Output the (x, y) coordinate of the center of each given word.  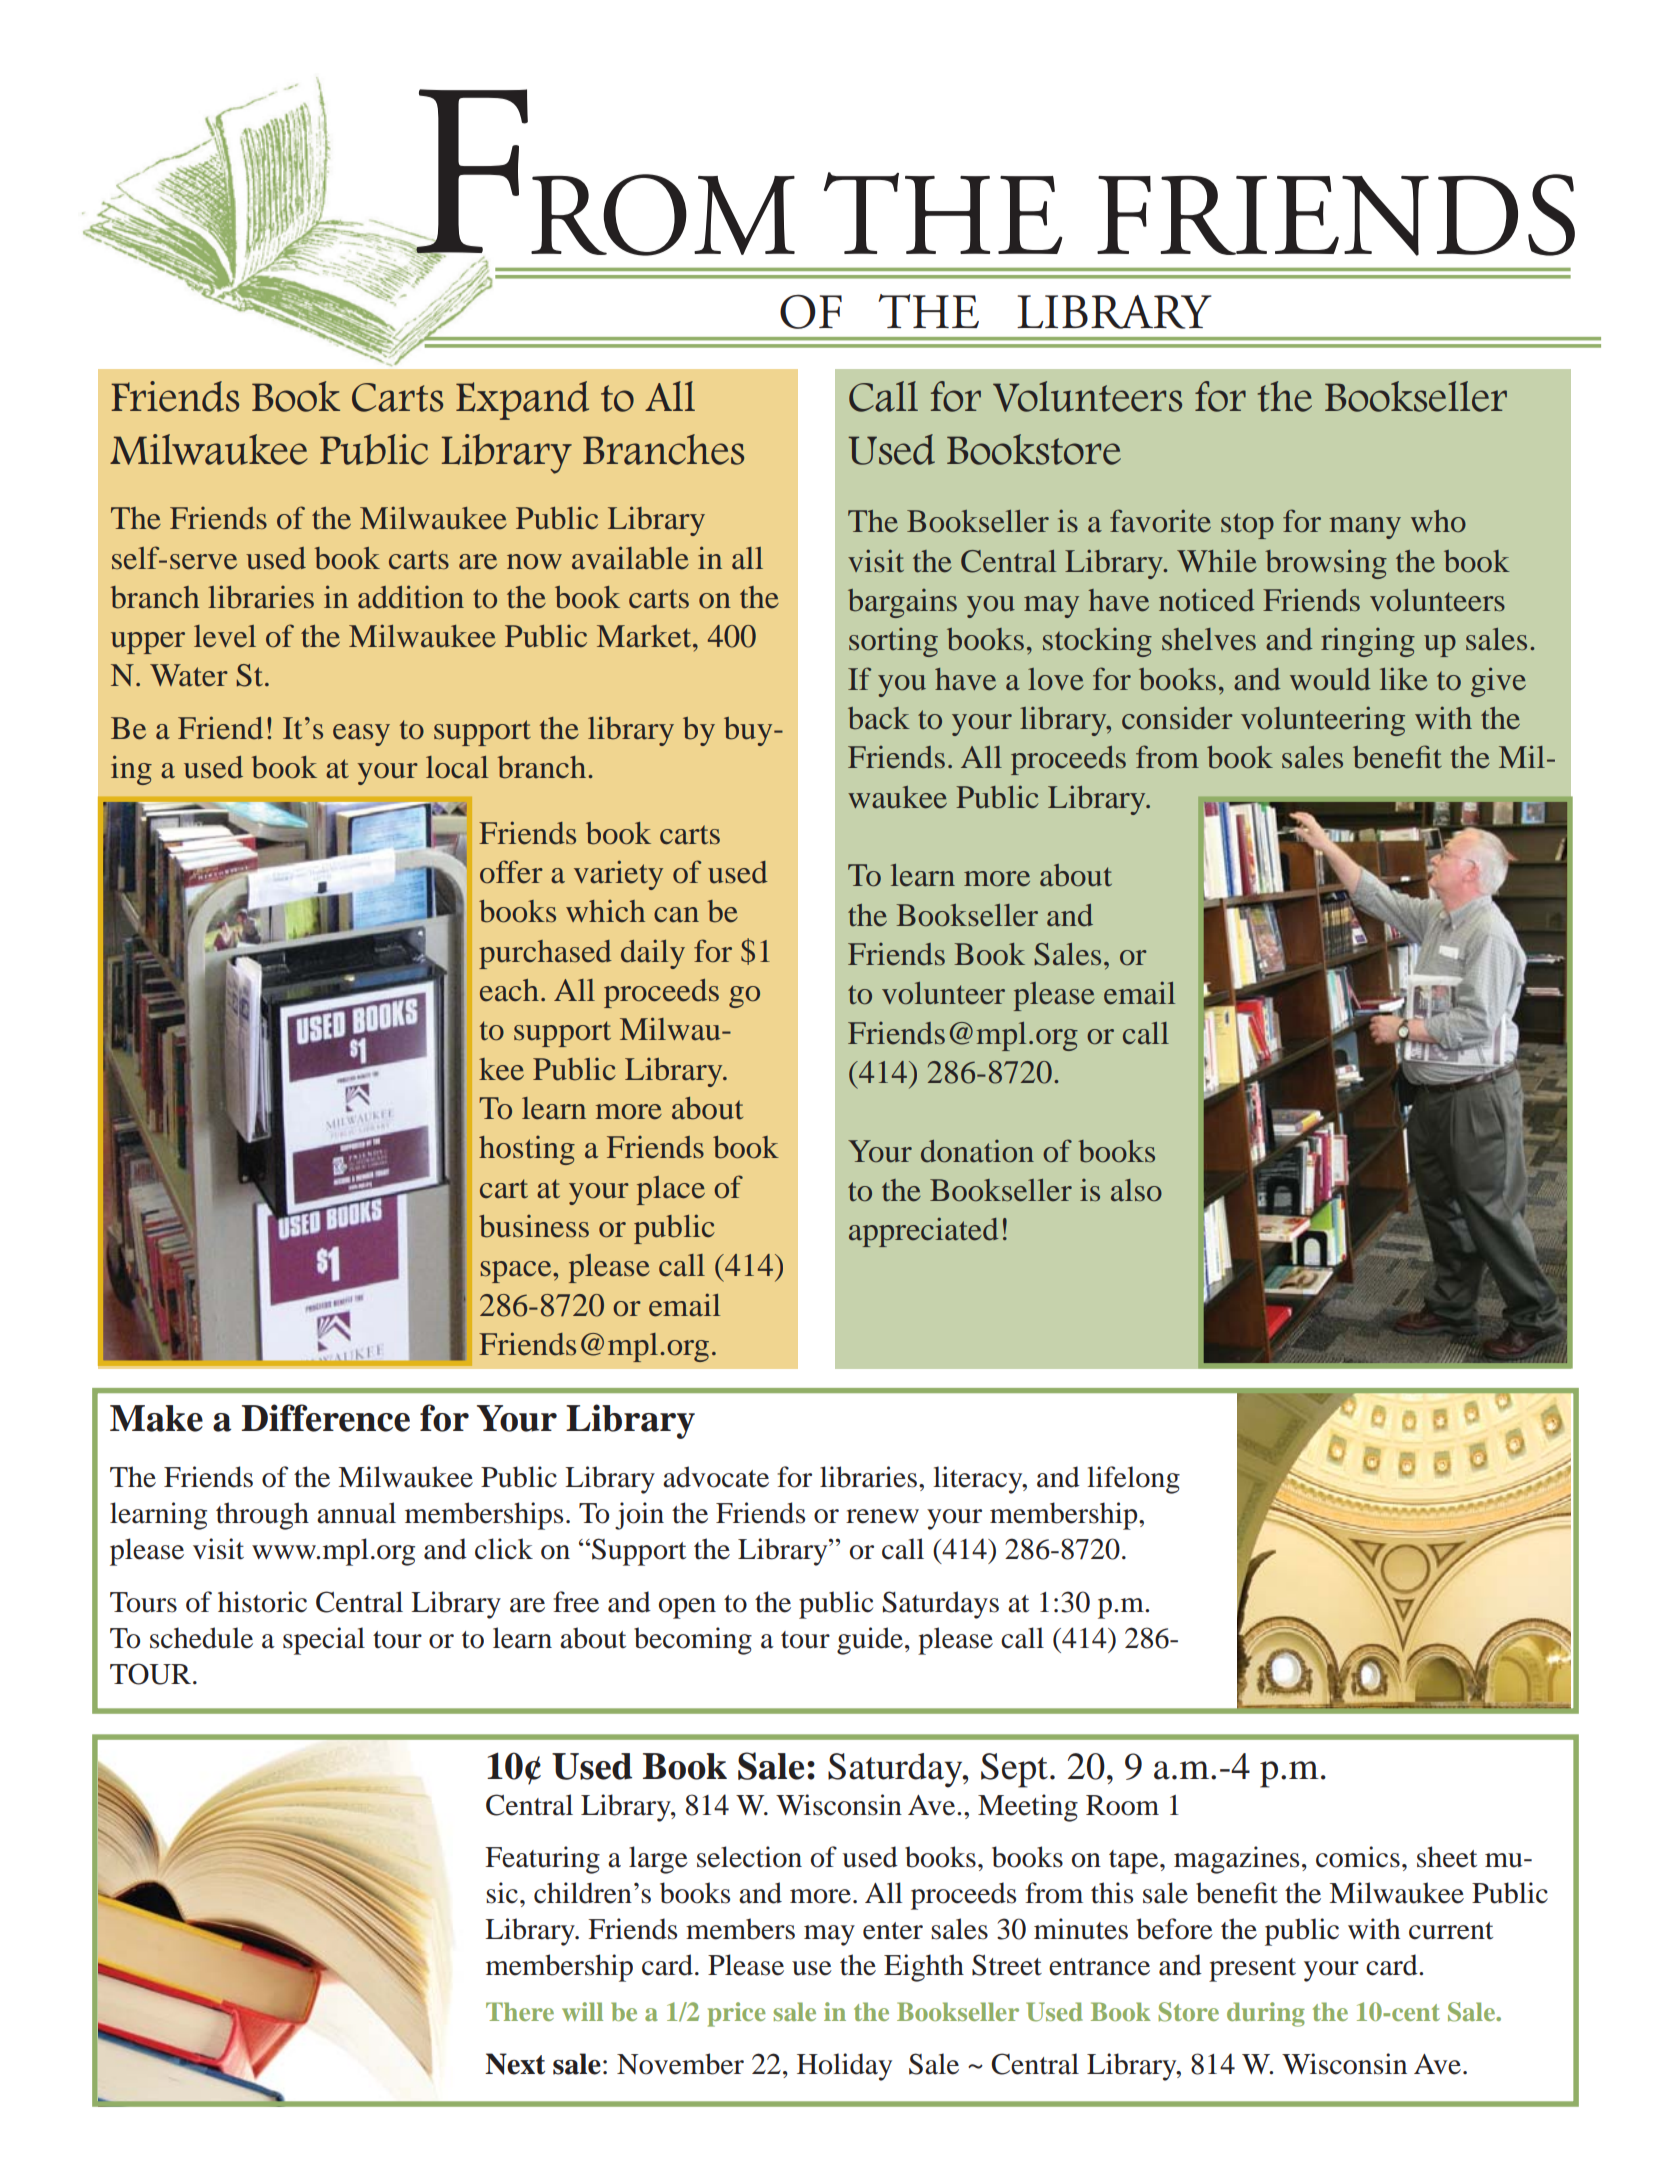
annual (356, 1513)
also (1136, 1190)
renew (882, 1516)
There (520, 2011)
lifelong (1133, 1480)
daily (653, 954)
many (1365, 528)
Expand (522, 400)
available (630, 558)
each (509, 990)
